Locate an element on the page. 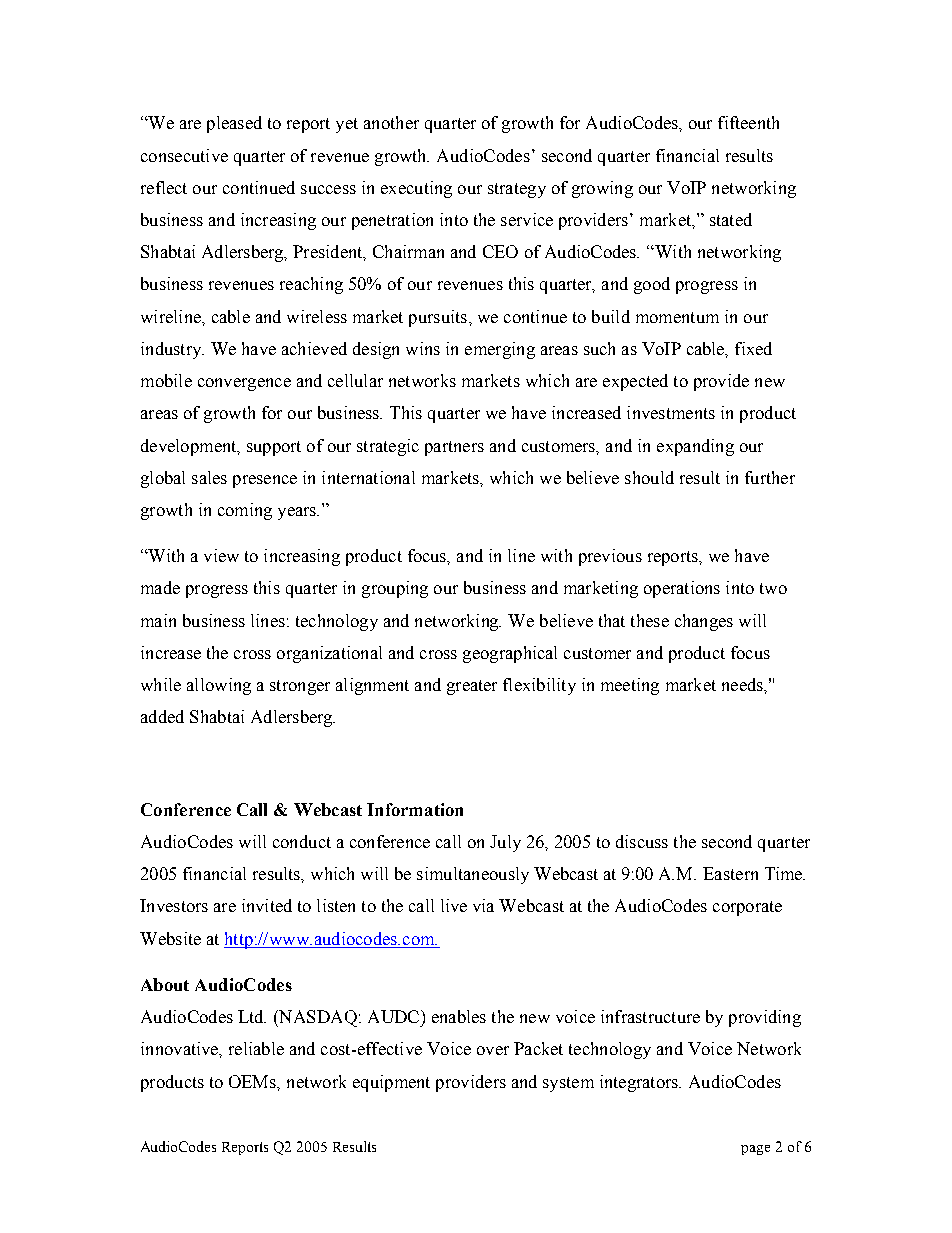 The image size is (952, 1233). allowing is located at coordinates (219, 686).
